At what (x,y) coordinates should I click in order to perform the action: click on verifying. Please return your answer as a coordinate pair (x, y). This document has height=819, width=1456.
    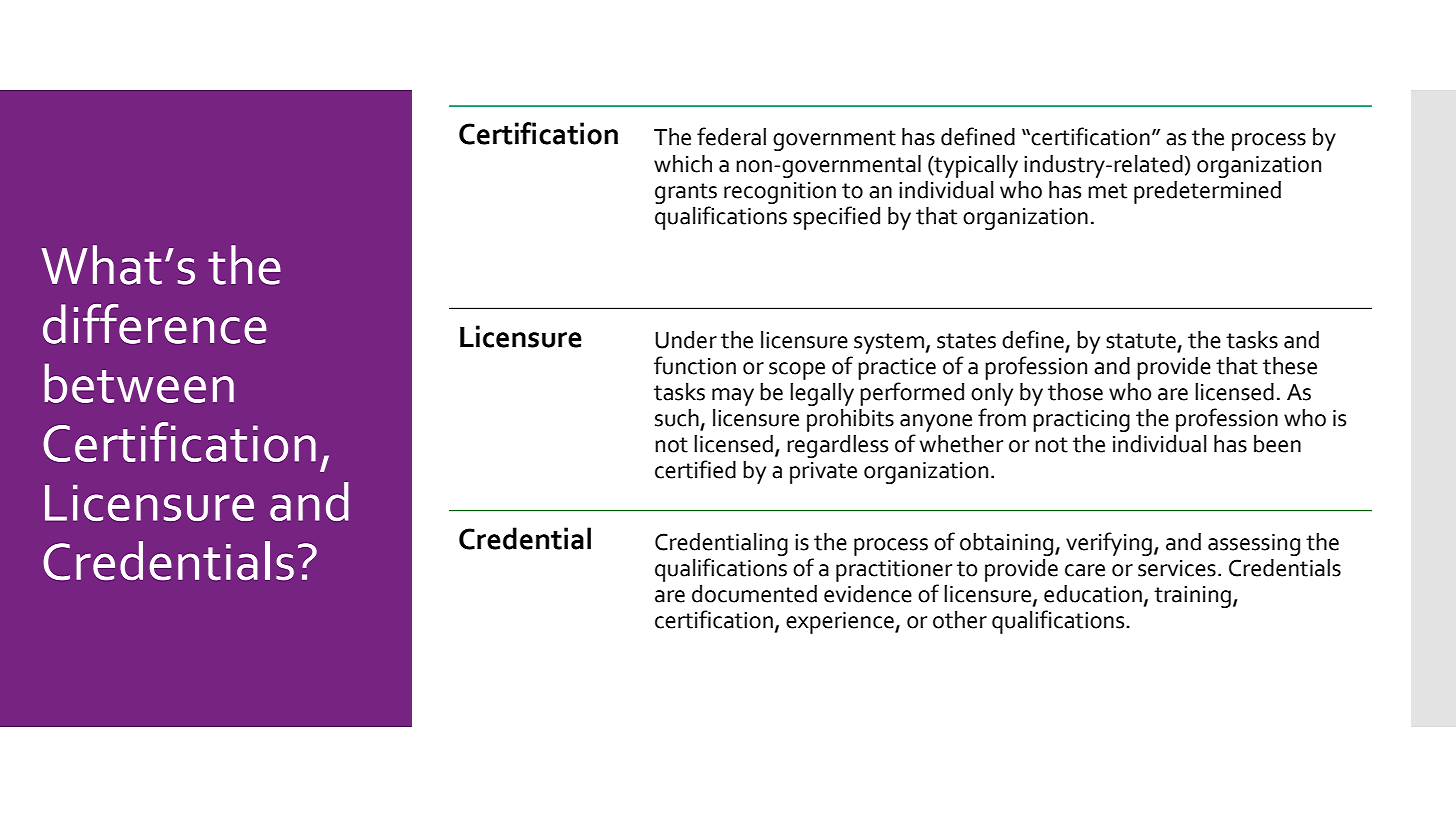
    Looking at the image, I should click on (1110, 544).
